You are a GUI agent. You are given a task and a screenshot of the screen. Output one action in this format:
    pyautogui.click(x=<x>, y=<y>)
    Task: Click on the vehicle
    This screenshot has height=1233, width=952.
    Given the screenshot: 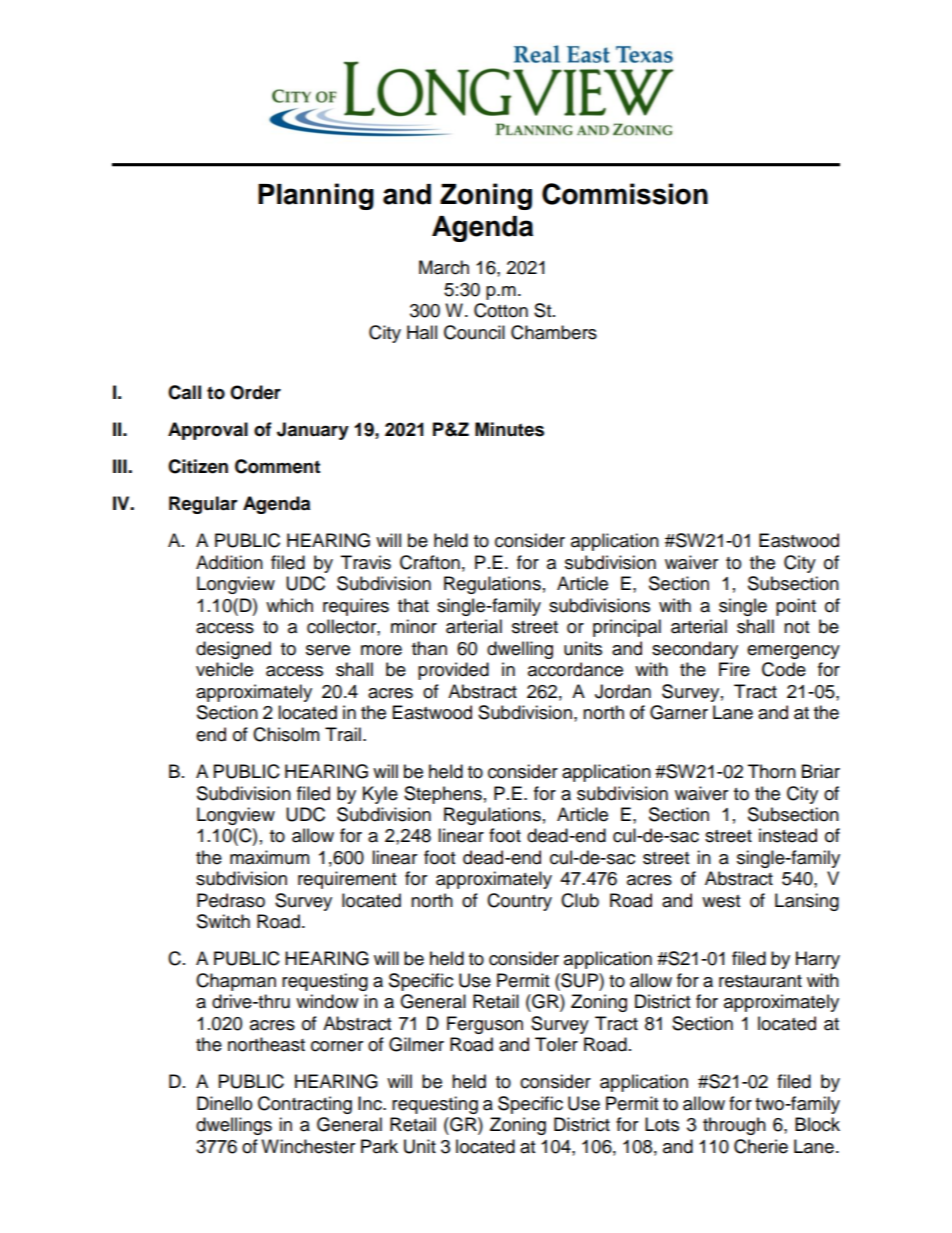 What is the action you would take?
    pyautogui.click(x=224, y=669)
